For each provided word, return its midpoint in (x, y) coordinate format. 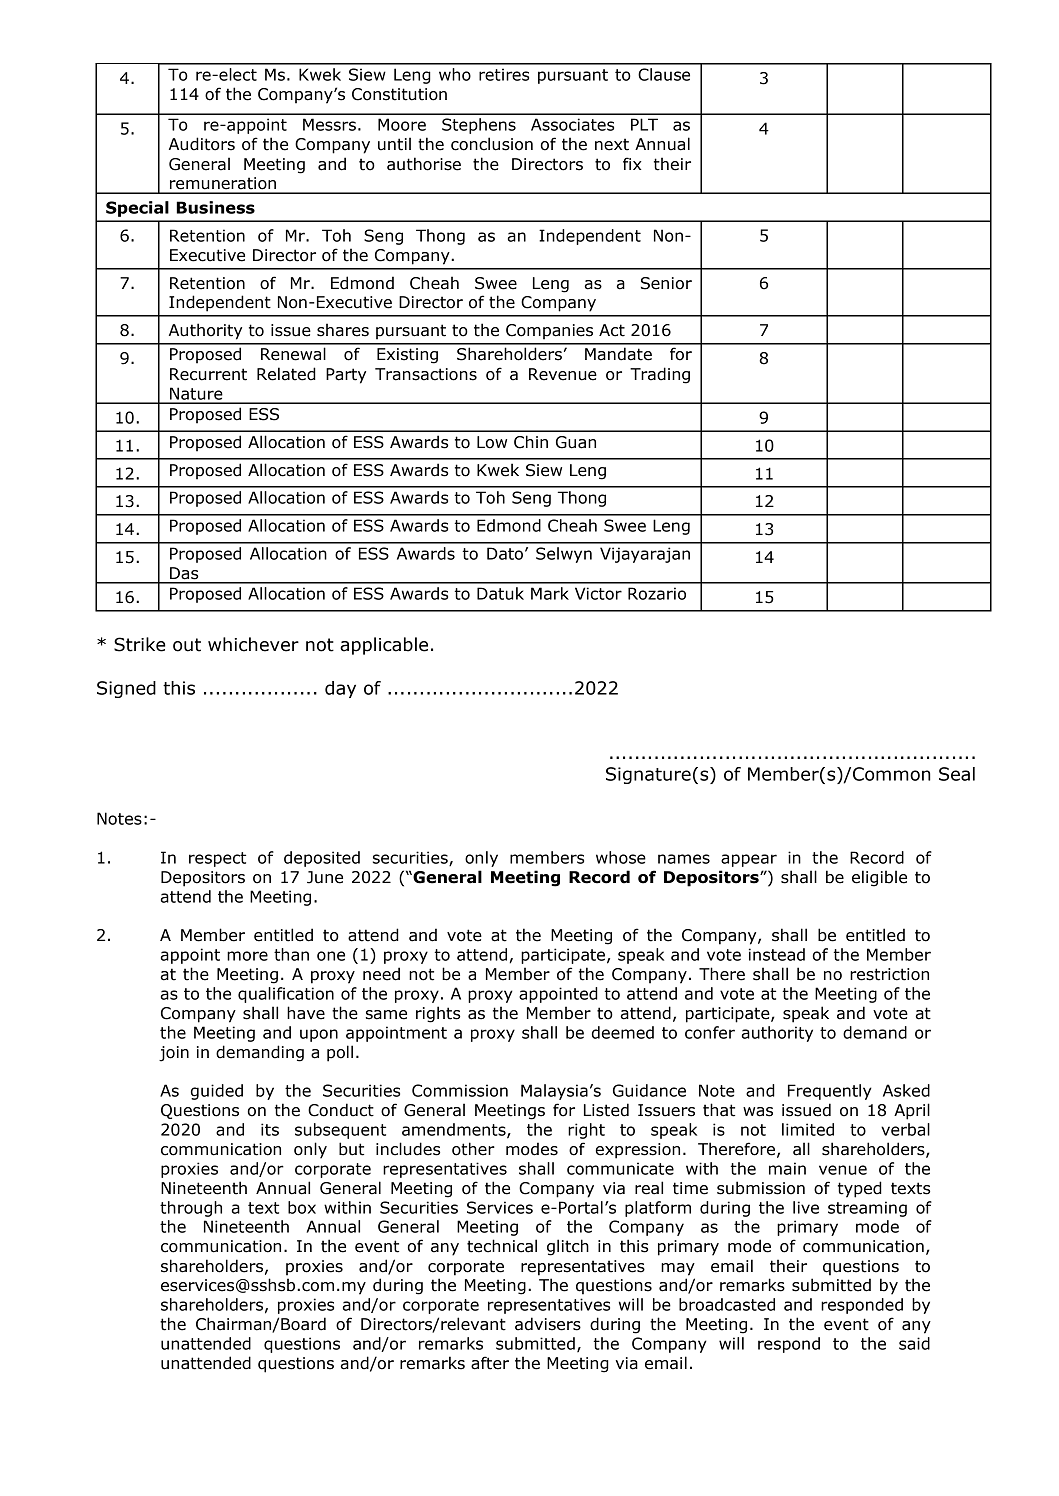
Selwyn (564, 555)
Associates (572, 124)
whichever (253, 644)
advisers (548, 1324)
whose (621, 857)
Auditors (202, 144)
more (247, 956)
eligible (879, 878)
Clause (664, 74)
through (191, 1209)
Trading (660, 375)
